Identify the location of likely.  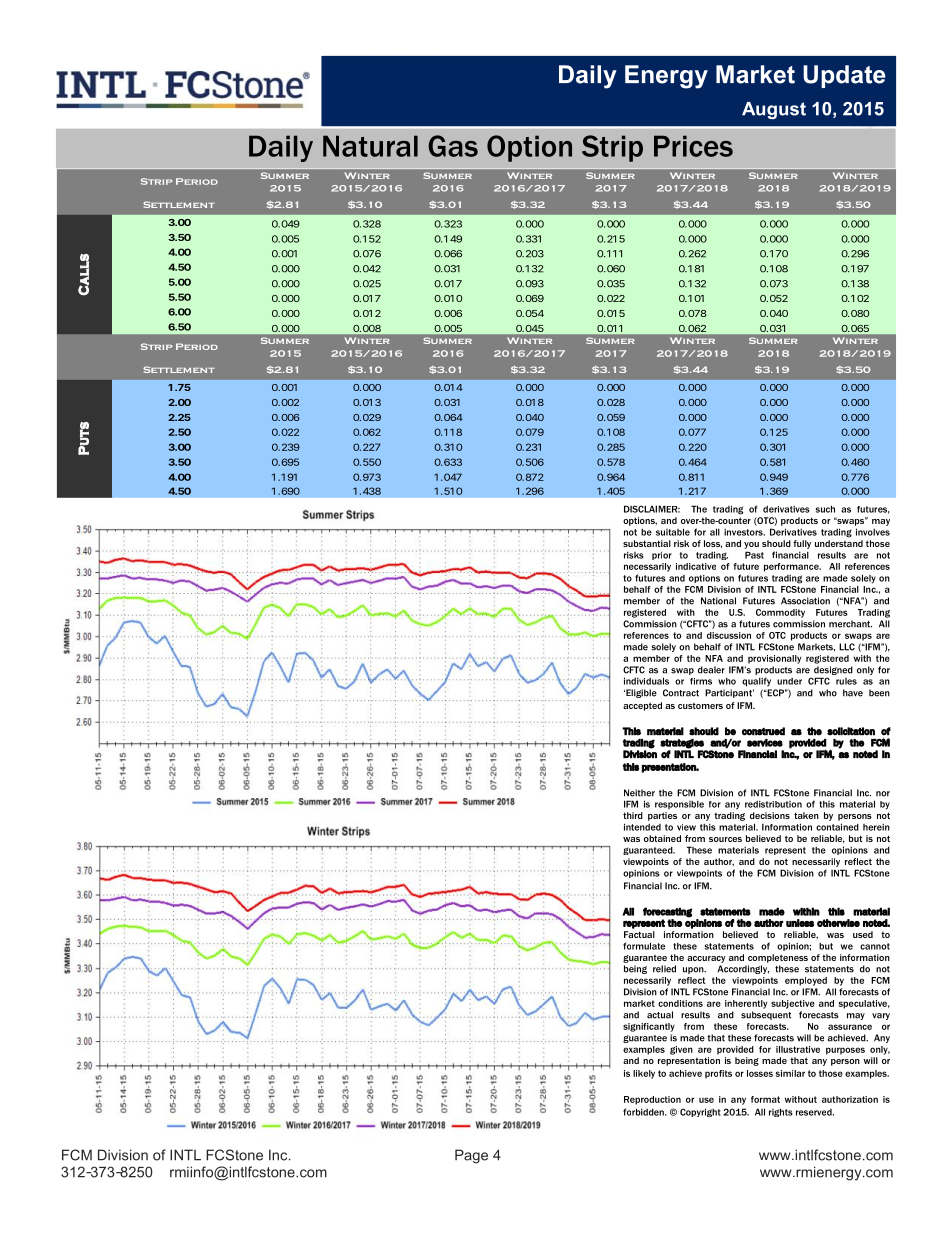
(644, 1074).
